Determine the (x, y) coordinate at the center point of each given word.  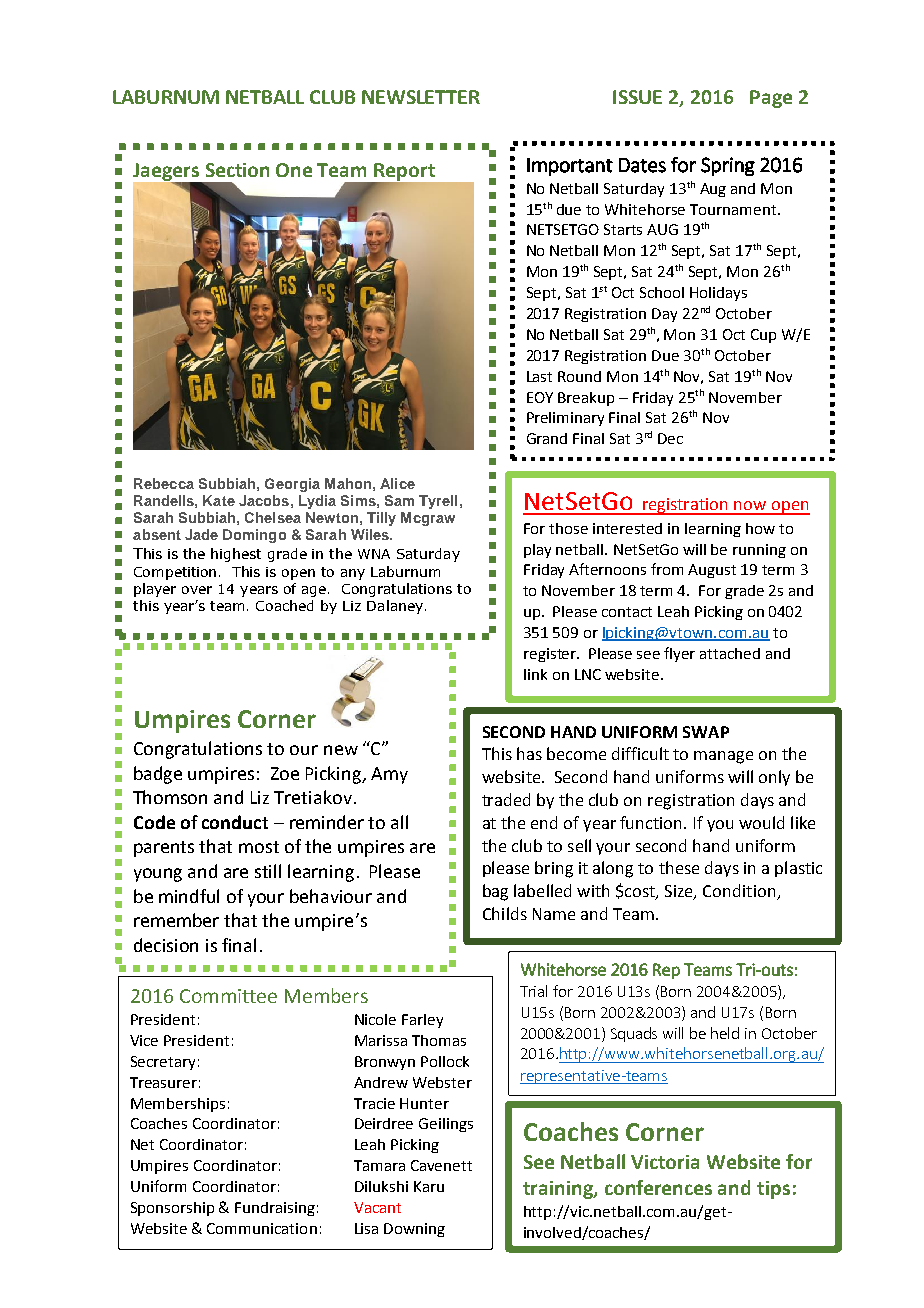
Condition (740, 892)
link (535, 674)
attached (730, 653)
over (197, 590)
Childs (505, 913)
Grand (547, 438)
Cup (763, 336)
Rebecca (164, 483)
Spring (728, 166)
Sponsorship (172, 1209)
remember (176, 920)
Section (237, 170)
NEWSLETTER (421, 97)
